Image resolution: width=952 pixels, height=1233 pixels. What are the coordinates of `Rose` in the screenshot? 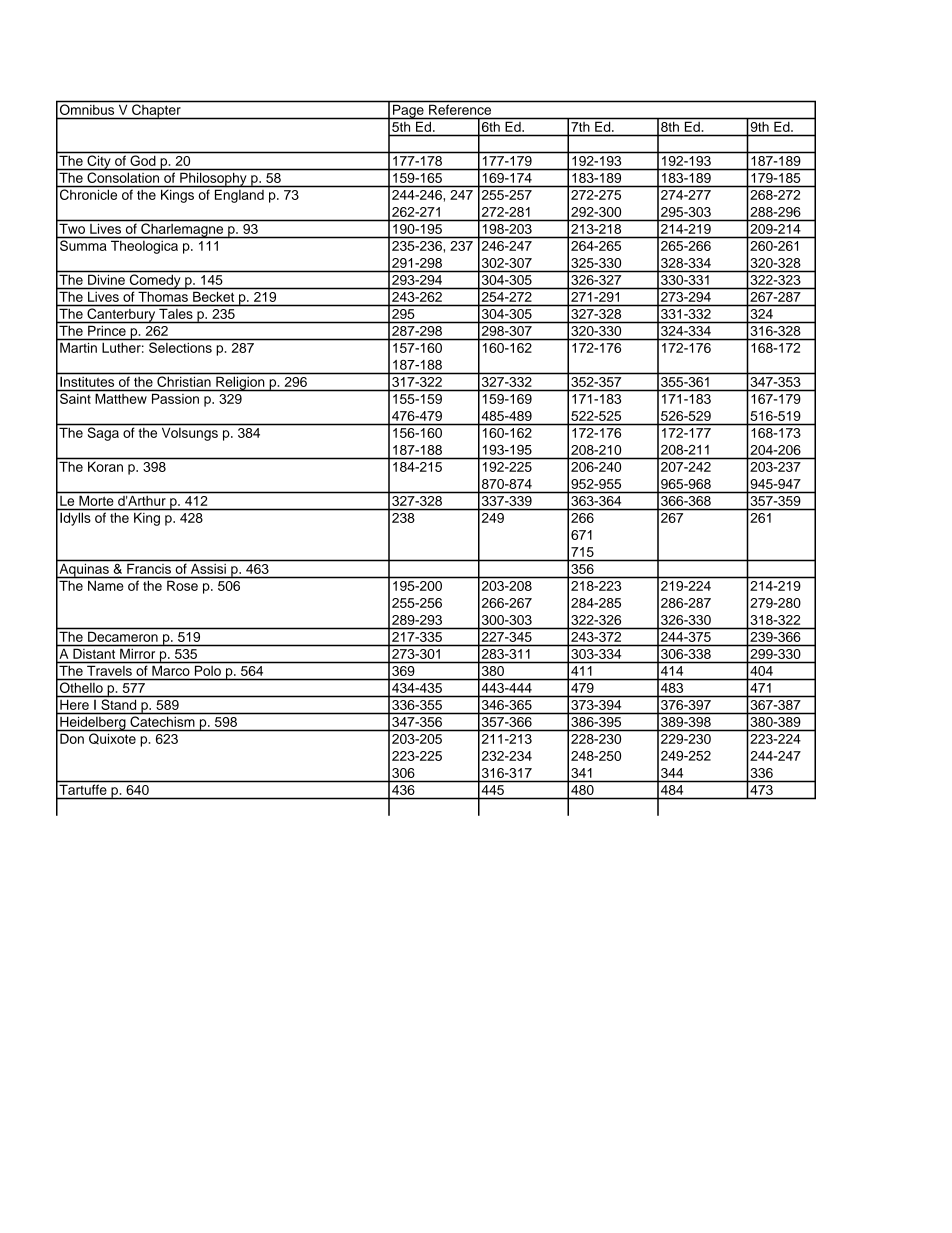 It's located at (182, 586).
